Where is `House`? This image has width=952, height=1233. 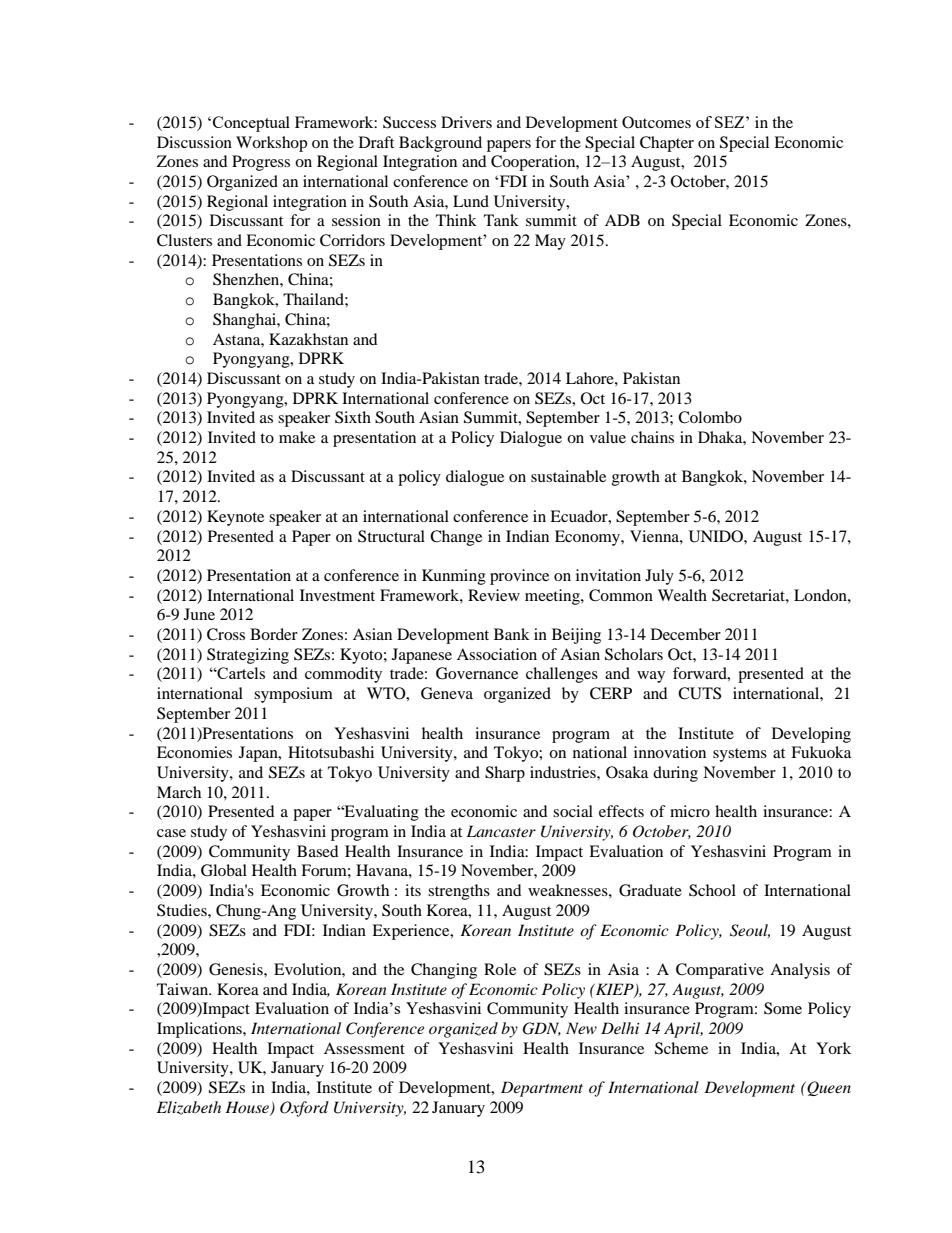 House is located at coordinates (248, 1108).
